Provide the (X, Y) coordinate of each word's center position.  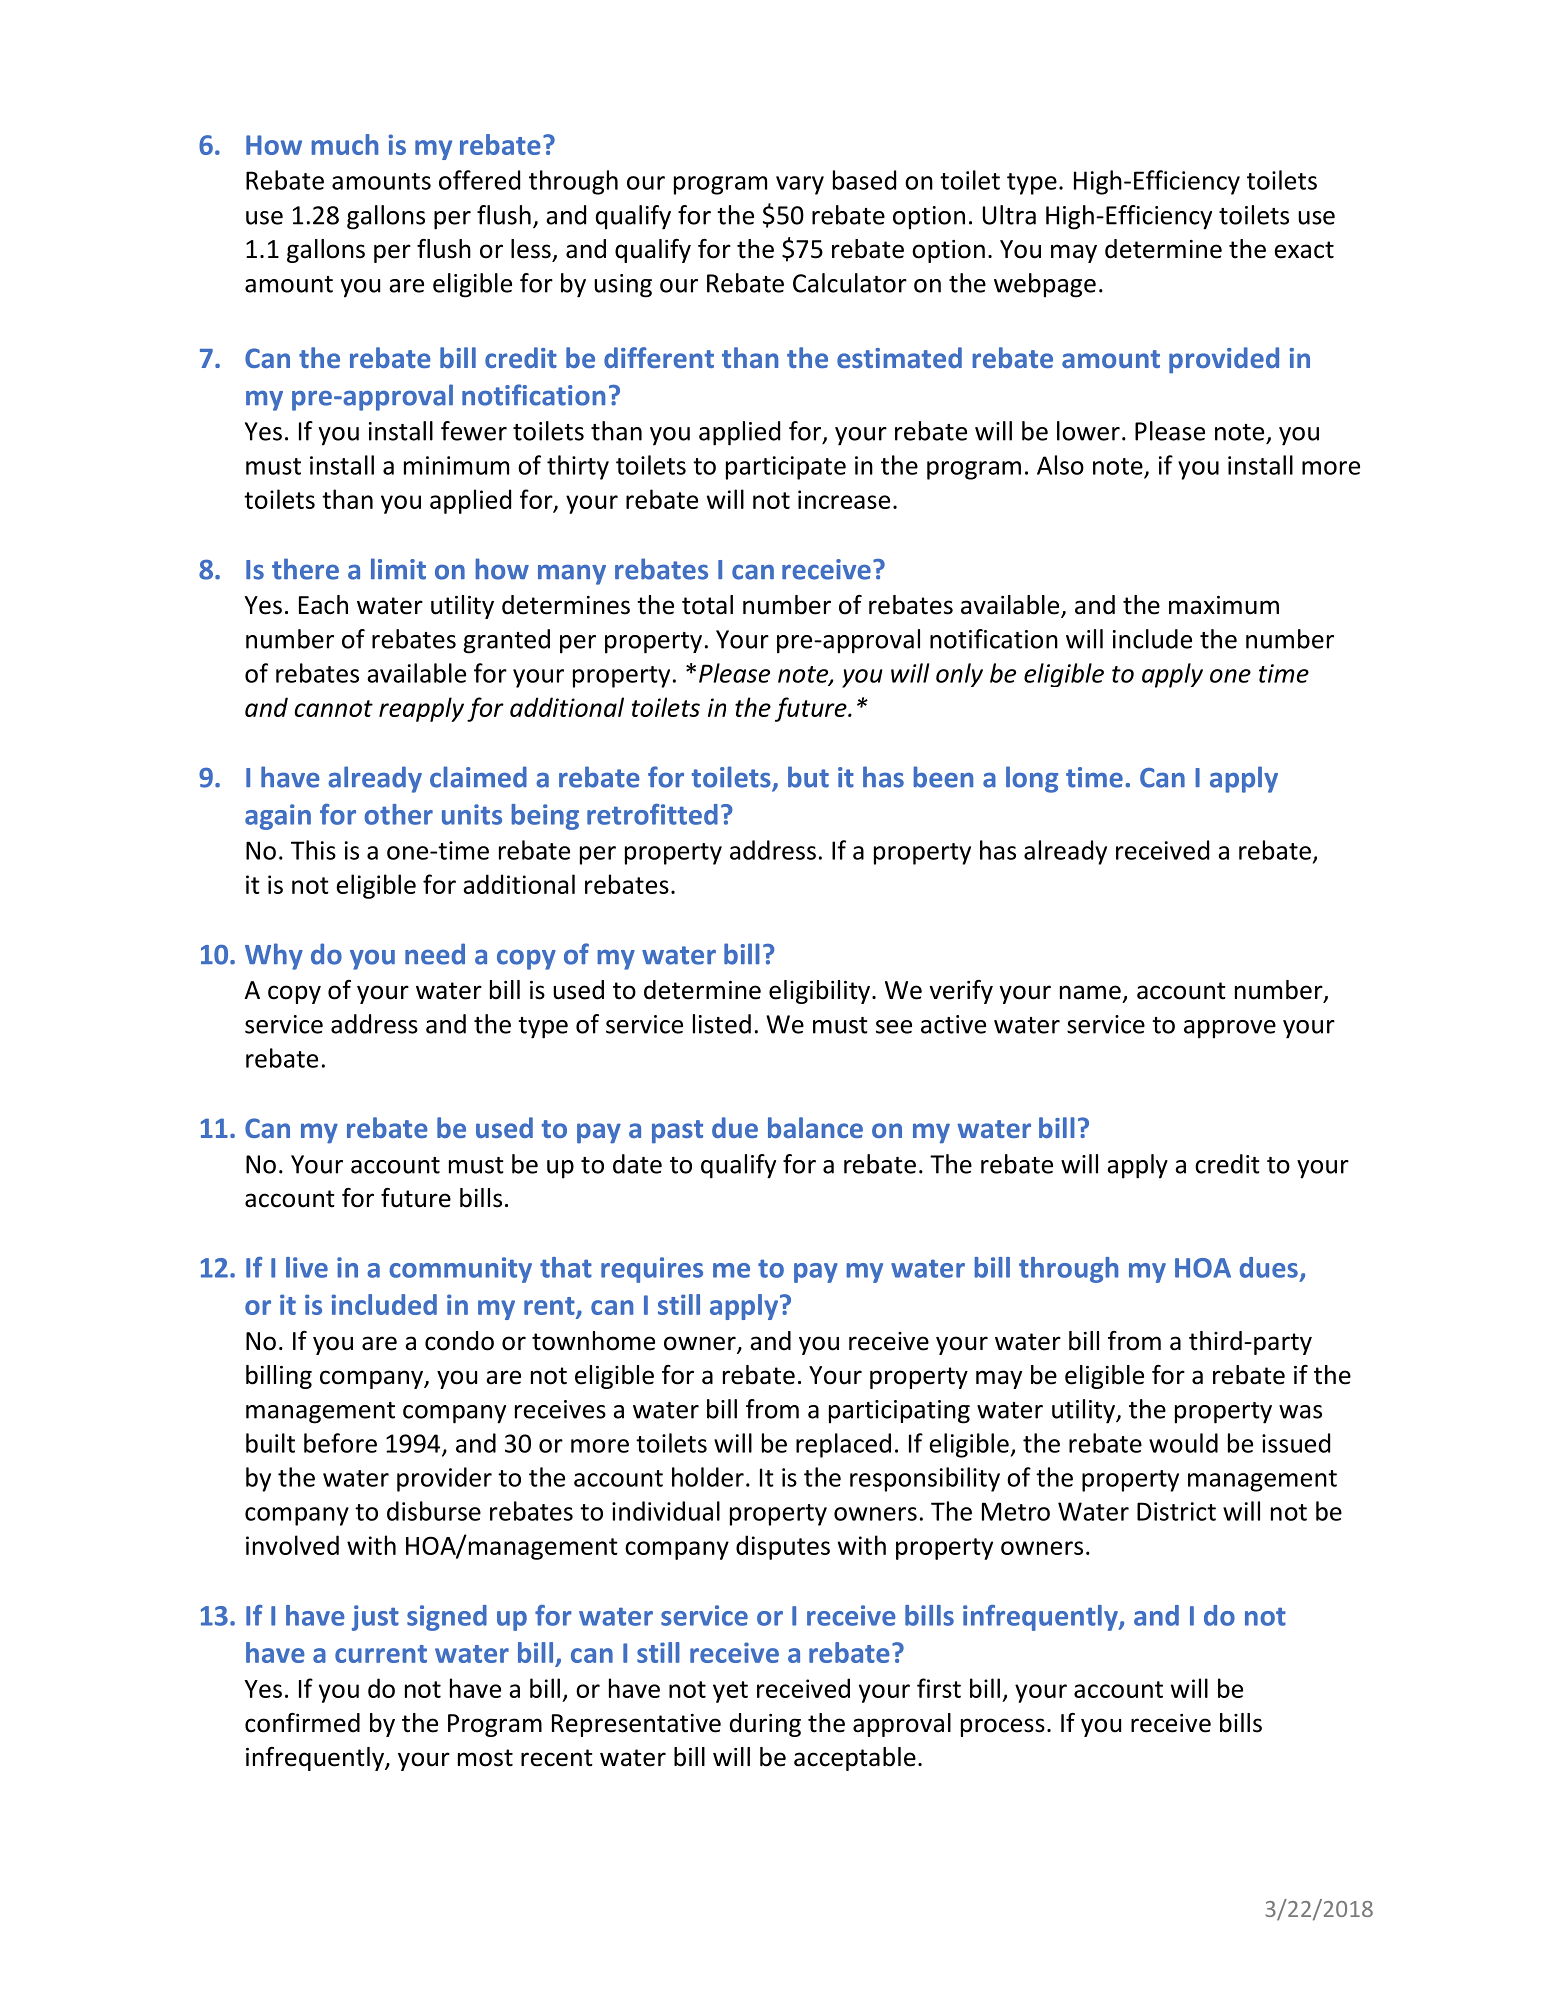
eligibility (819, 992)
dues (1269, 1267)
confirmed (302, 1723)
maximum (1224, 605)
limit (398, 569)
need (435, 954)
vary (800, 185)
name (1090, 992)
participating (899, 1412)
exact (1304, 250)
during (765, 1725)
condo (459, 1341)
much (344, 144)
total (707, 605)
